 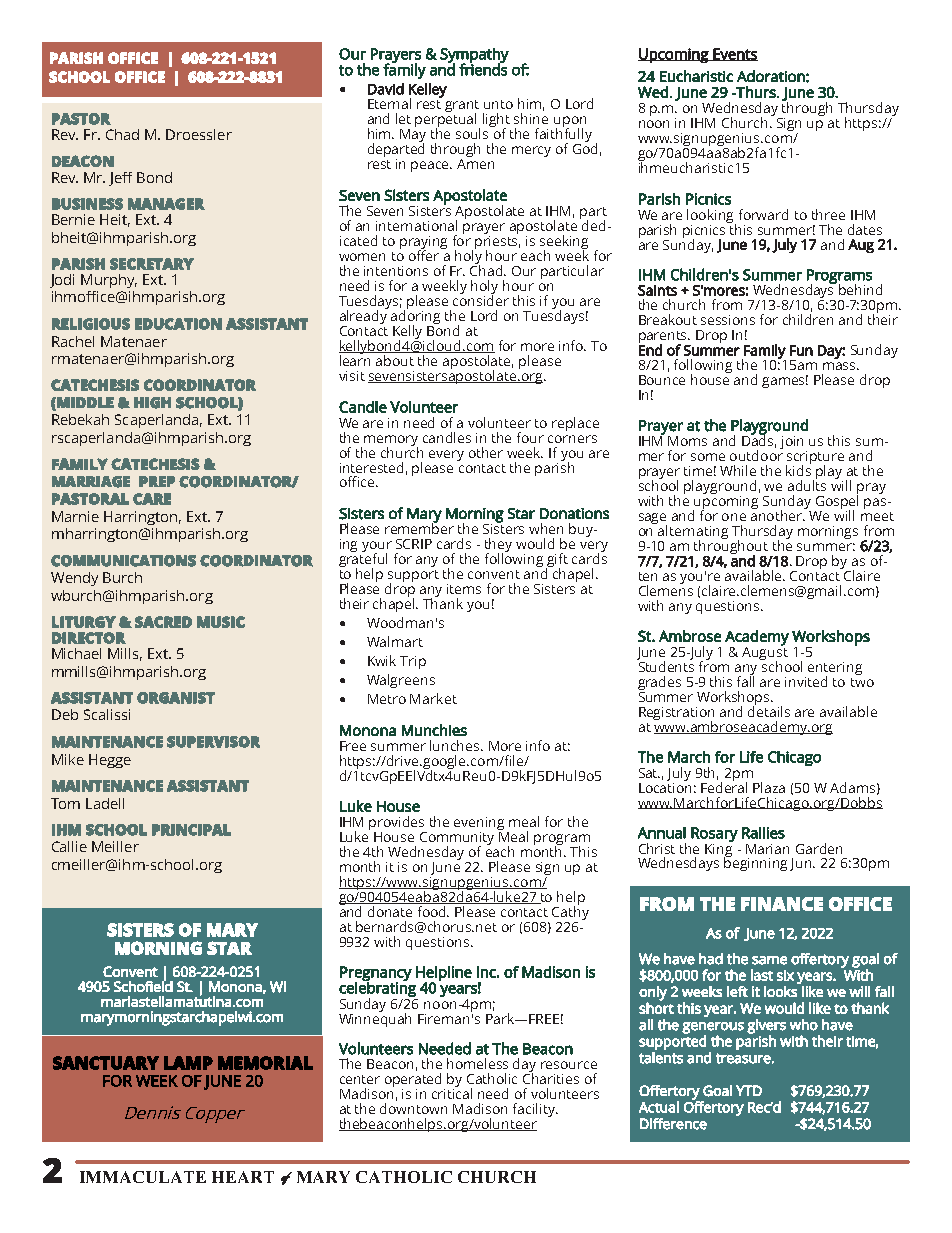 I want to click on SACRED, so click(x=163, y=622).
